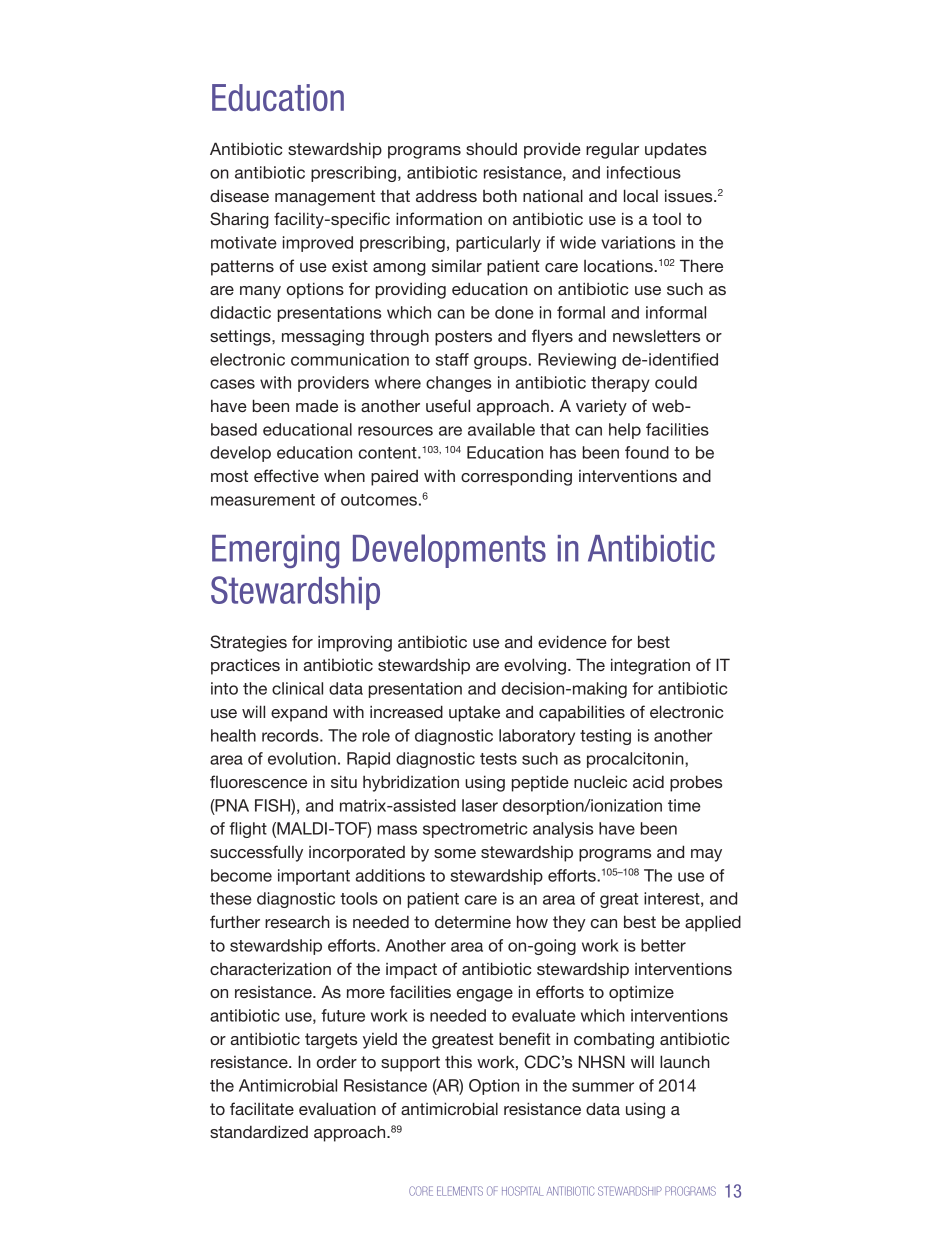  I want to click on standardized, so click(259, 1131).
